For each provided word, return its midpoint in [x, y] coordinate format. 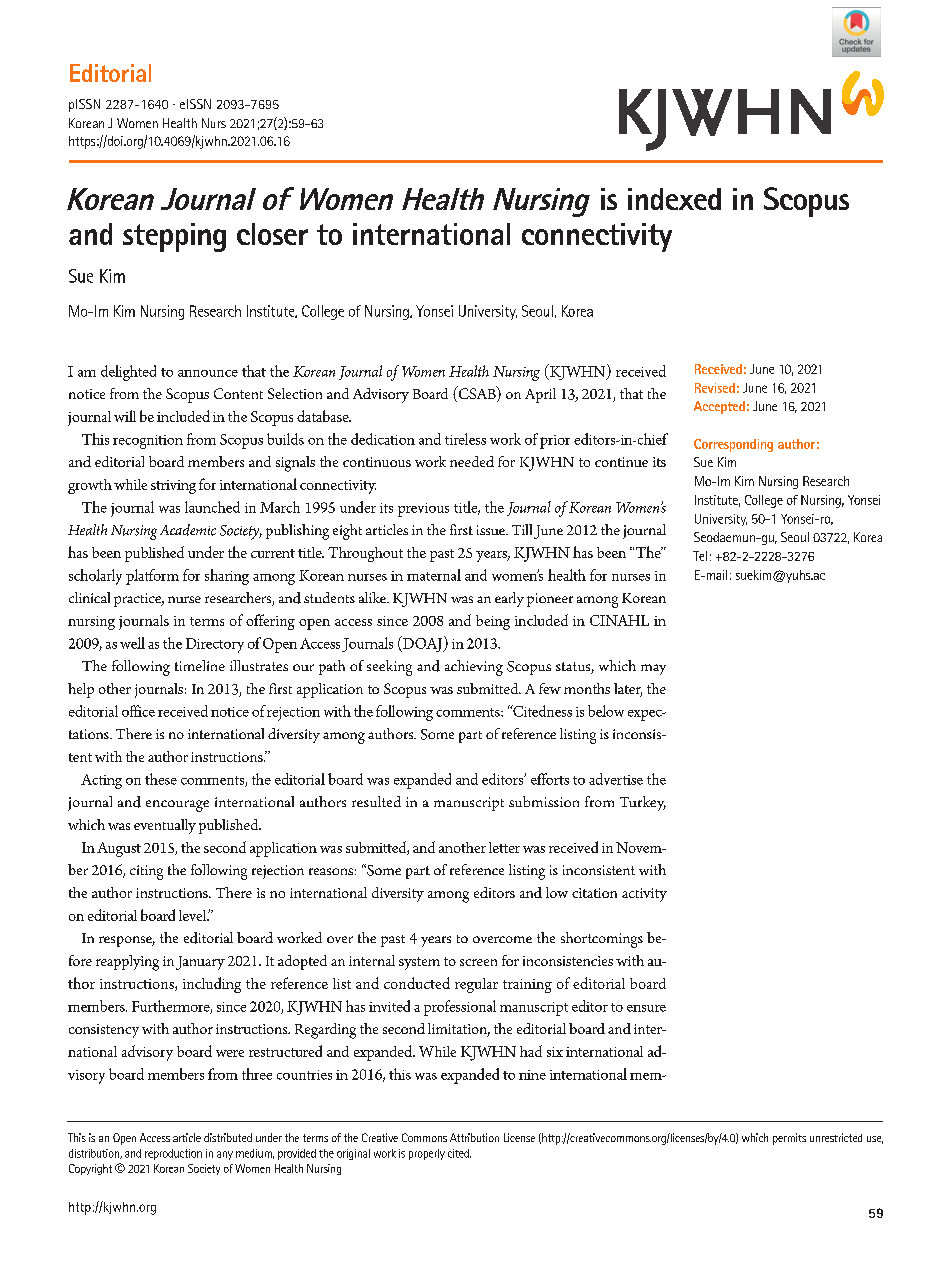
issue [492, 530]
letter [504, 847]
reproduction [173, 1154]
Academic [188, 530]
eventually [165, 826]
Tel [700, 556]
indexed [674, 199]
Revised [715, 388]
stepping [174, 237]
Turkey [643, 803]
